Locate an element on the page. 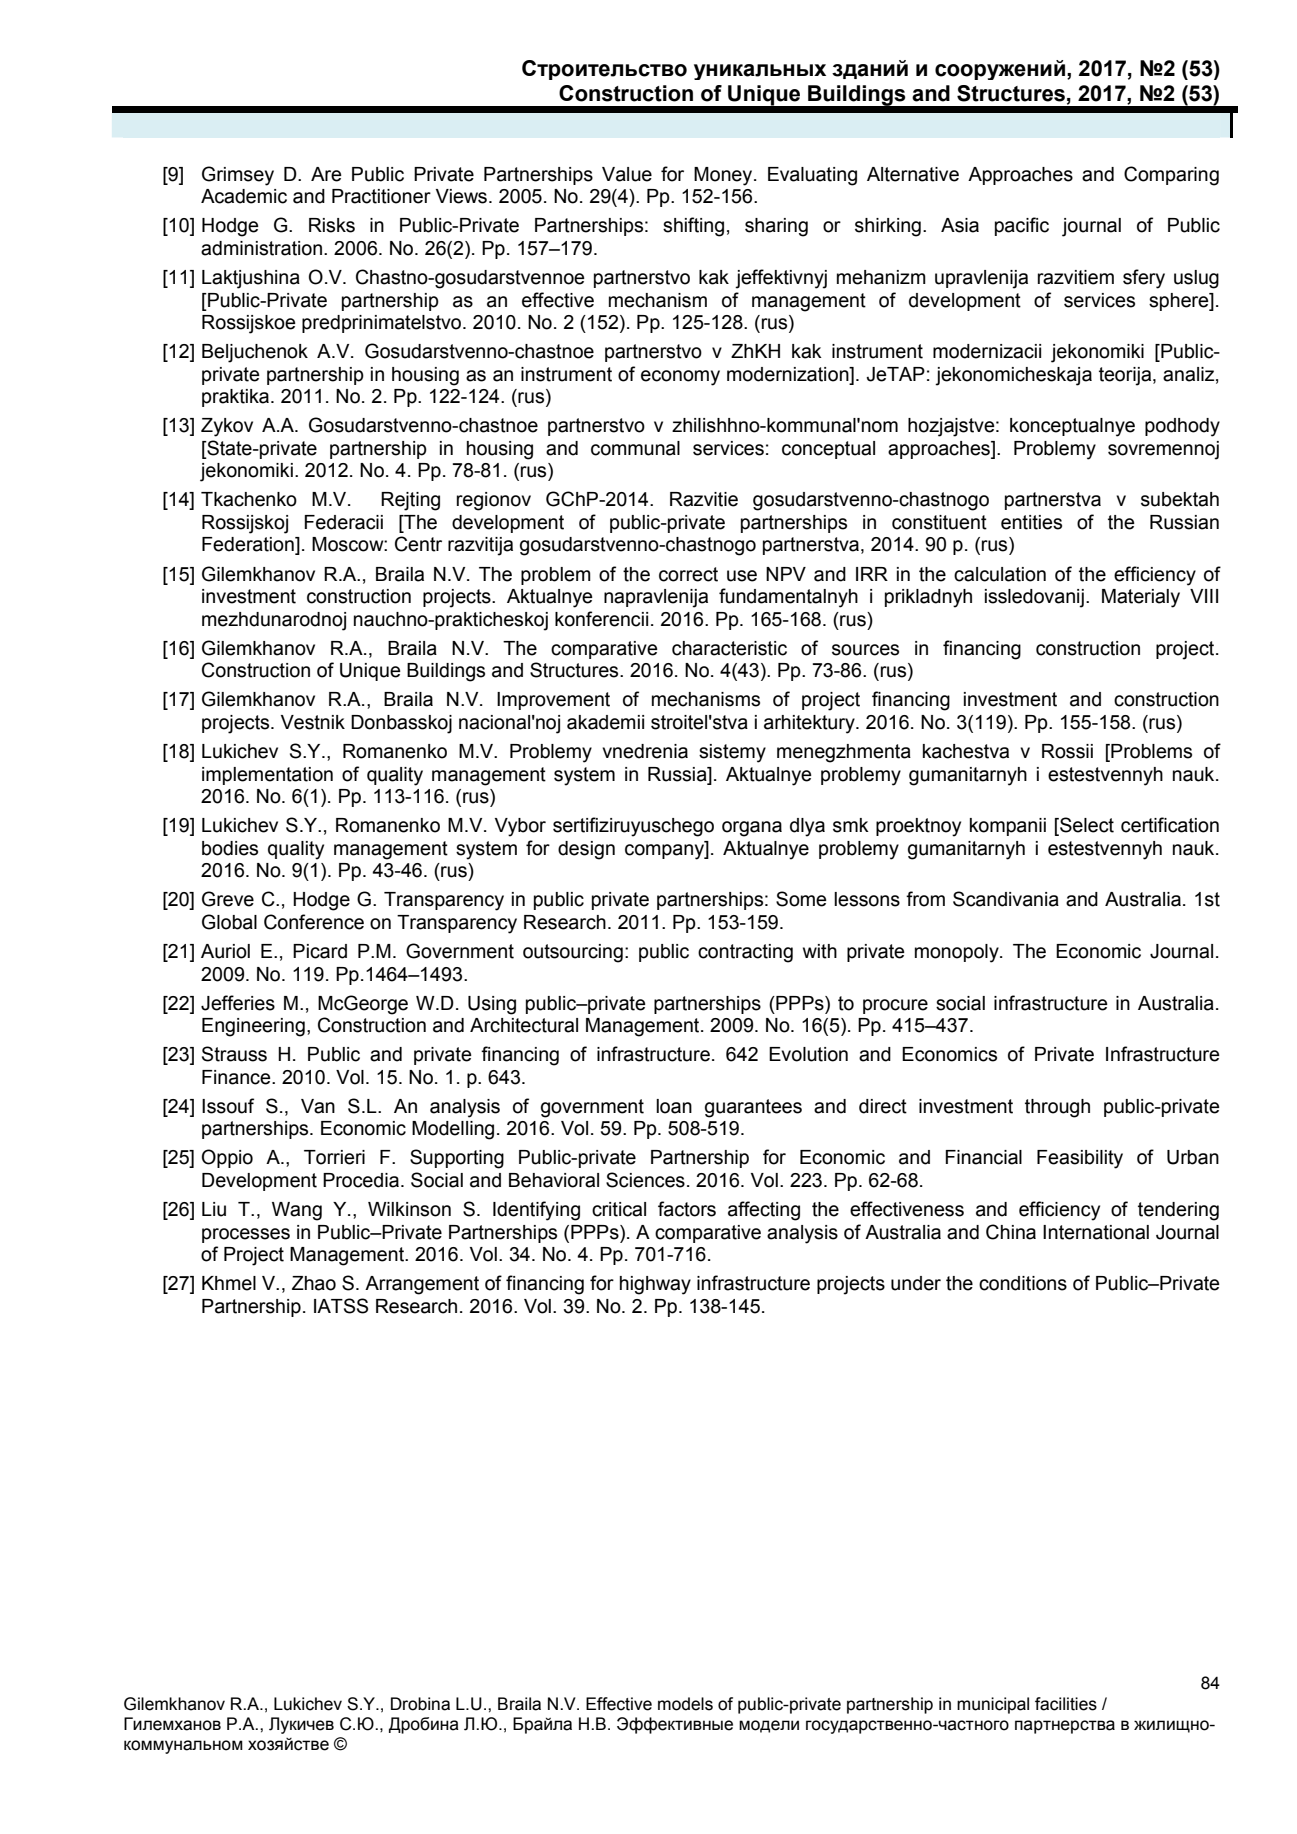 The image size is (1297, 1834). Rossii is located at coordinates (1067, 751).
